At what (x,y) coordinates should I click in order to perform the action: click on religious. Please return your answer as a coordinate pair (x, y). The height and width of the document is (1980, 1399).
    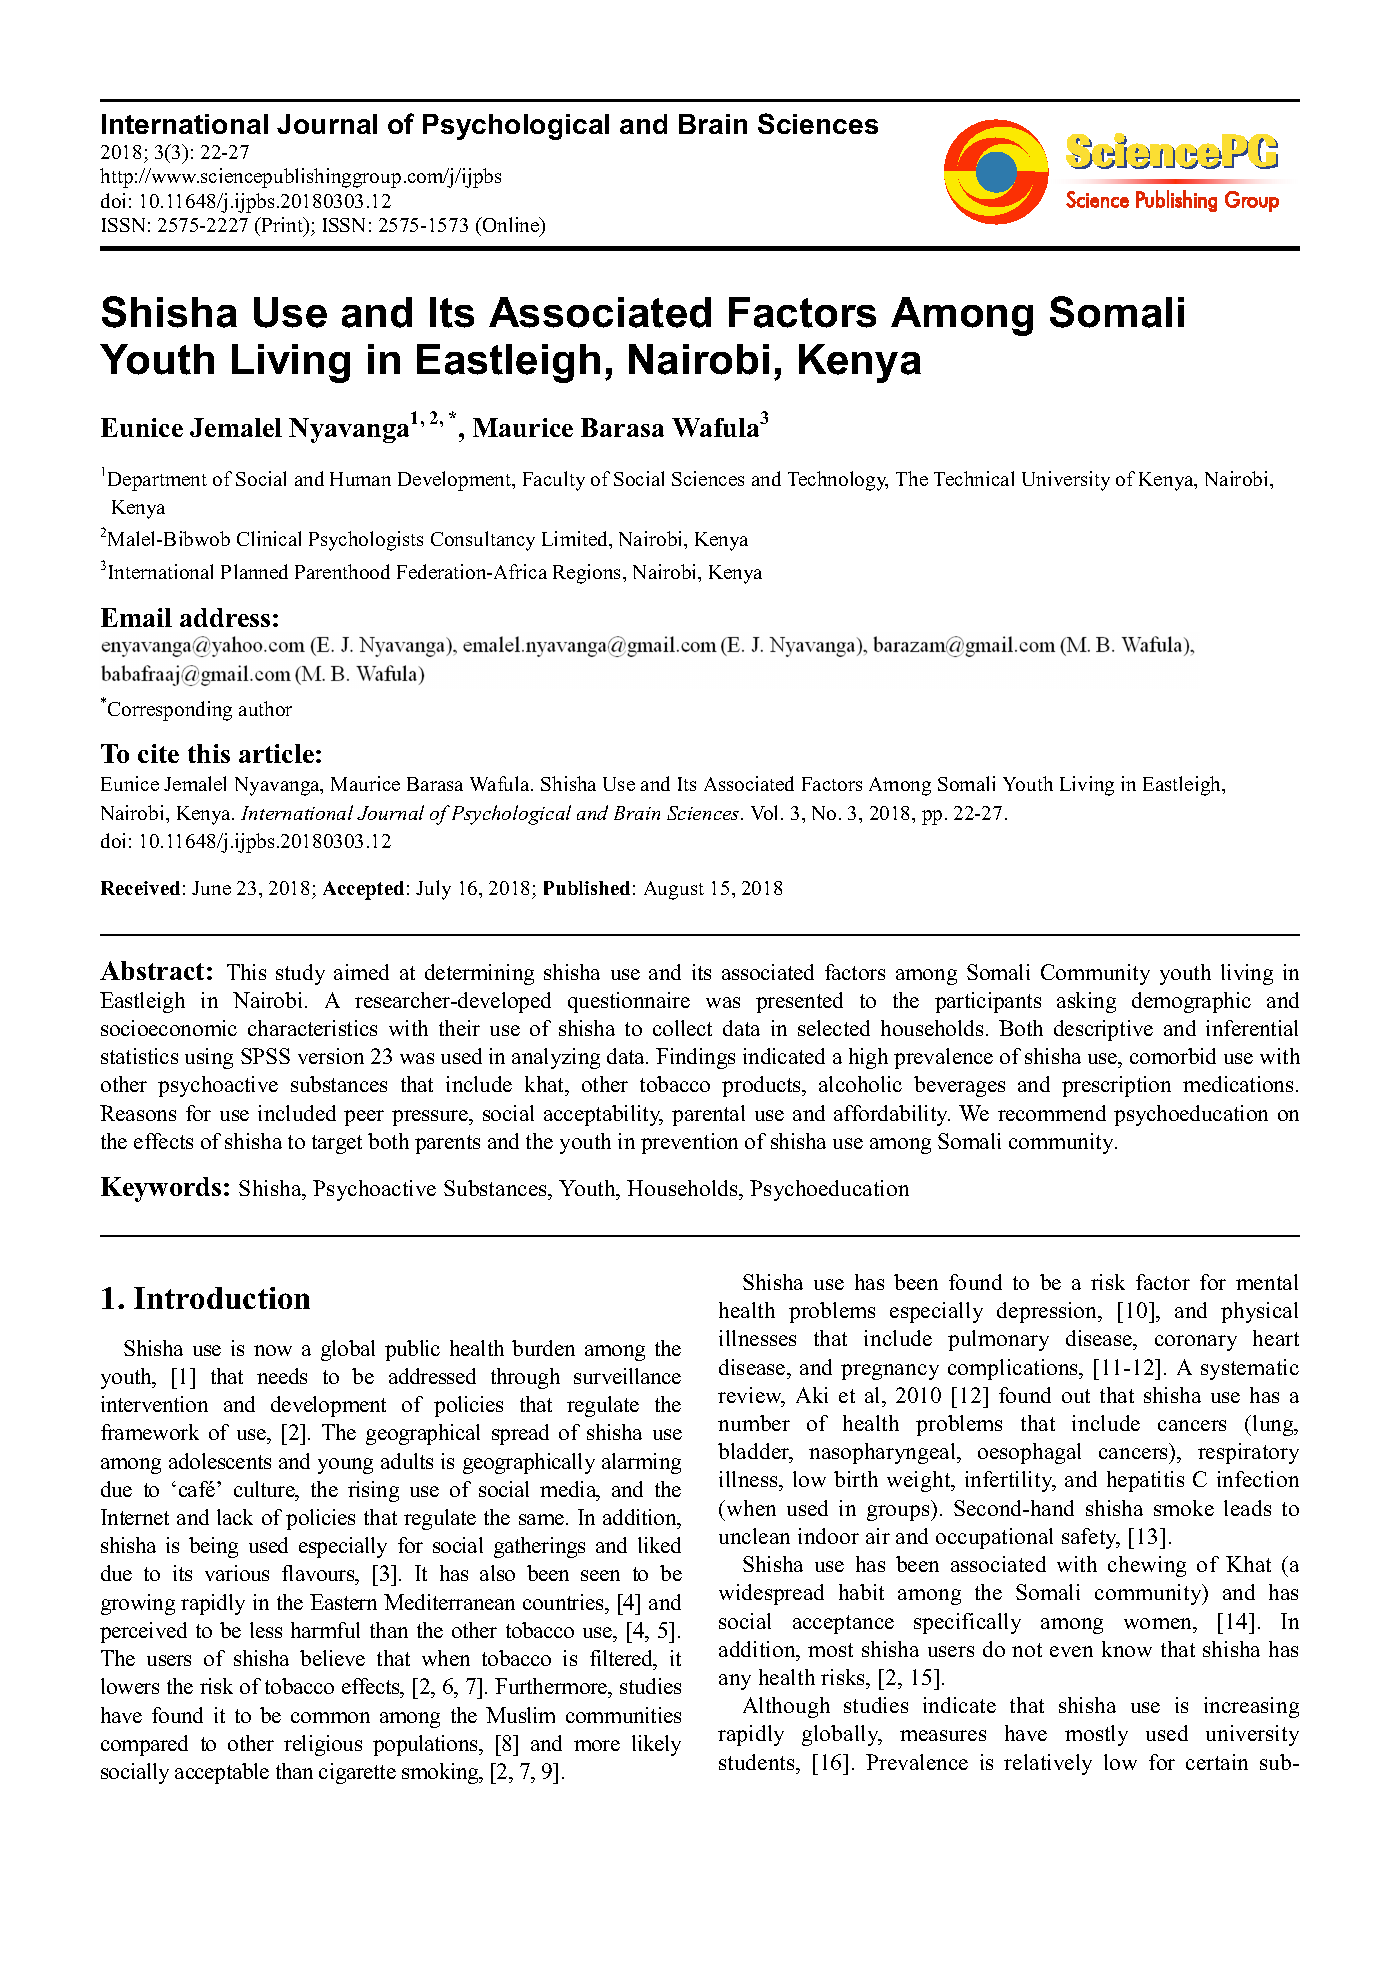
    Looking at the image, I should click on (323, 1745).
